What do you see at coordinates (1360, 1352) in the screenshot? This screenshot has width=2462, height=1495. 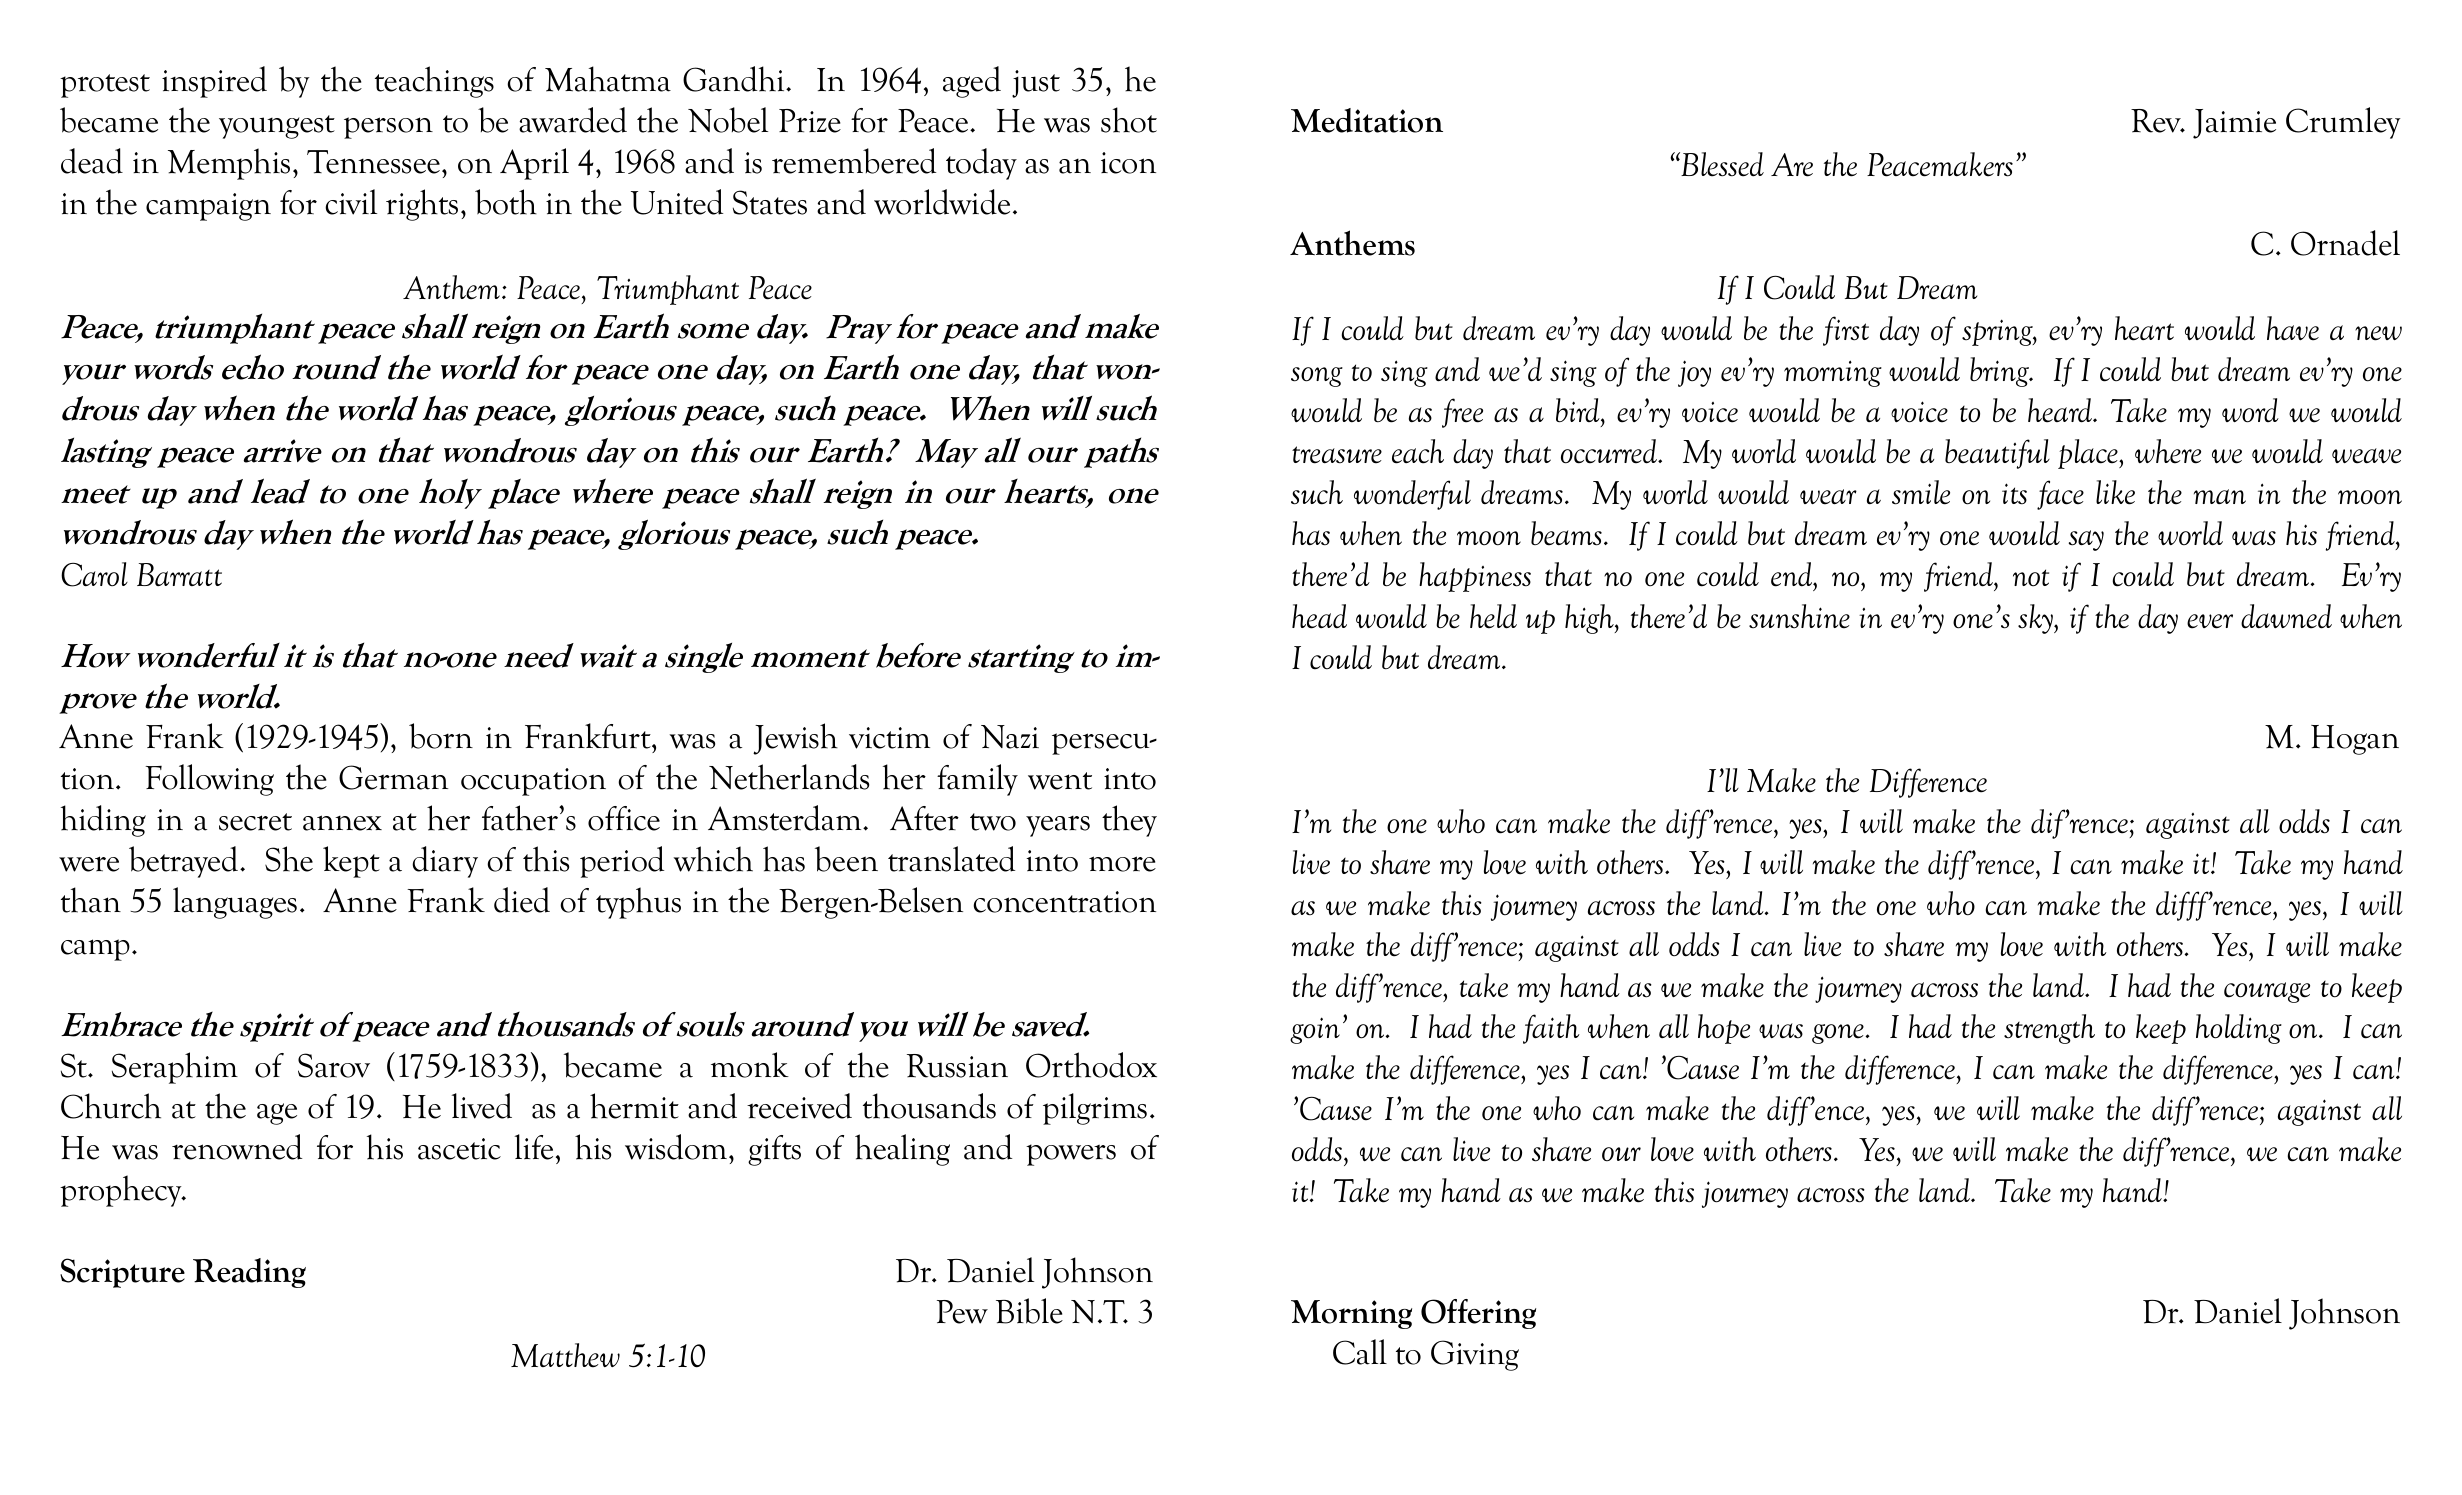 I see `Call` at bounding box center [1360, 1352].
